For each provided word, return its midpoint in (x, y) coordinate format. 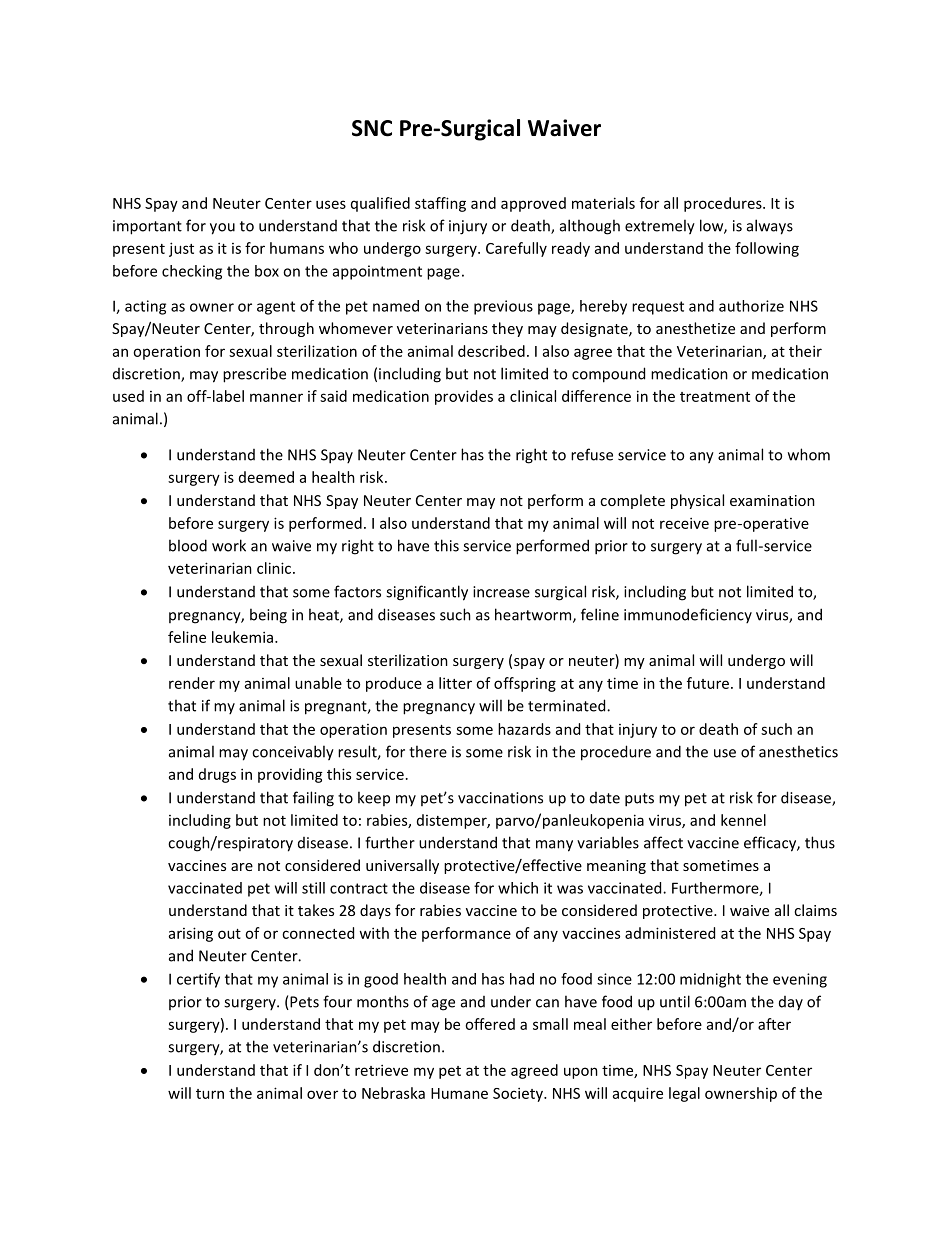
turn (210, 1094)
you (222, 229)
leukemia (244, 637)
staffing (440, 204)
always (770, 227)
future (708, 683)
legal (684, 1094)
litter (455, 683)
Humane (459, 1093)
